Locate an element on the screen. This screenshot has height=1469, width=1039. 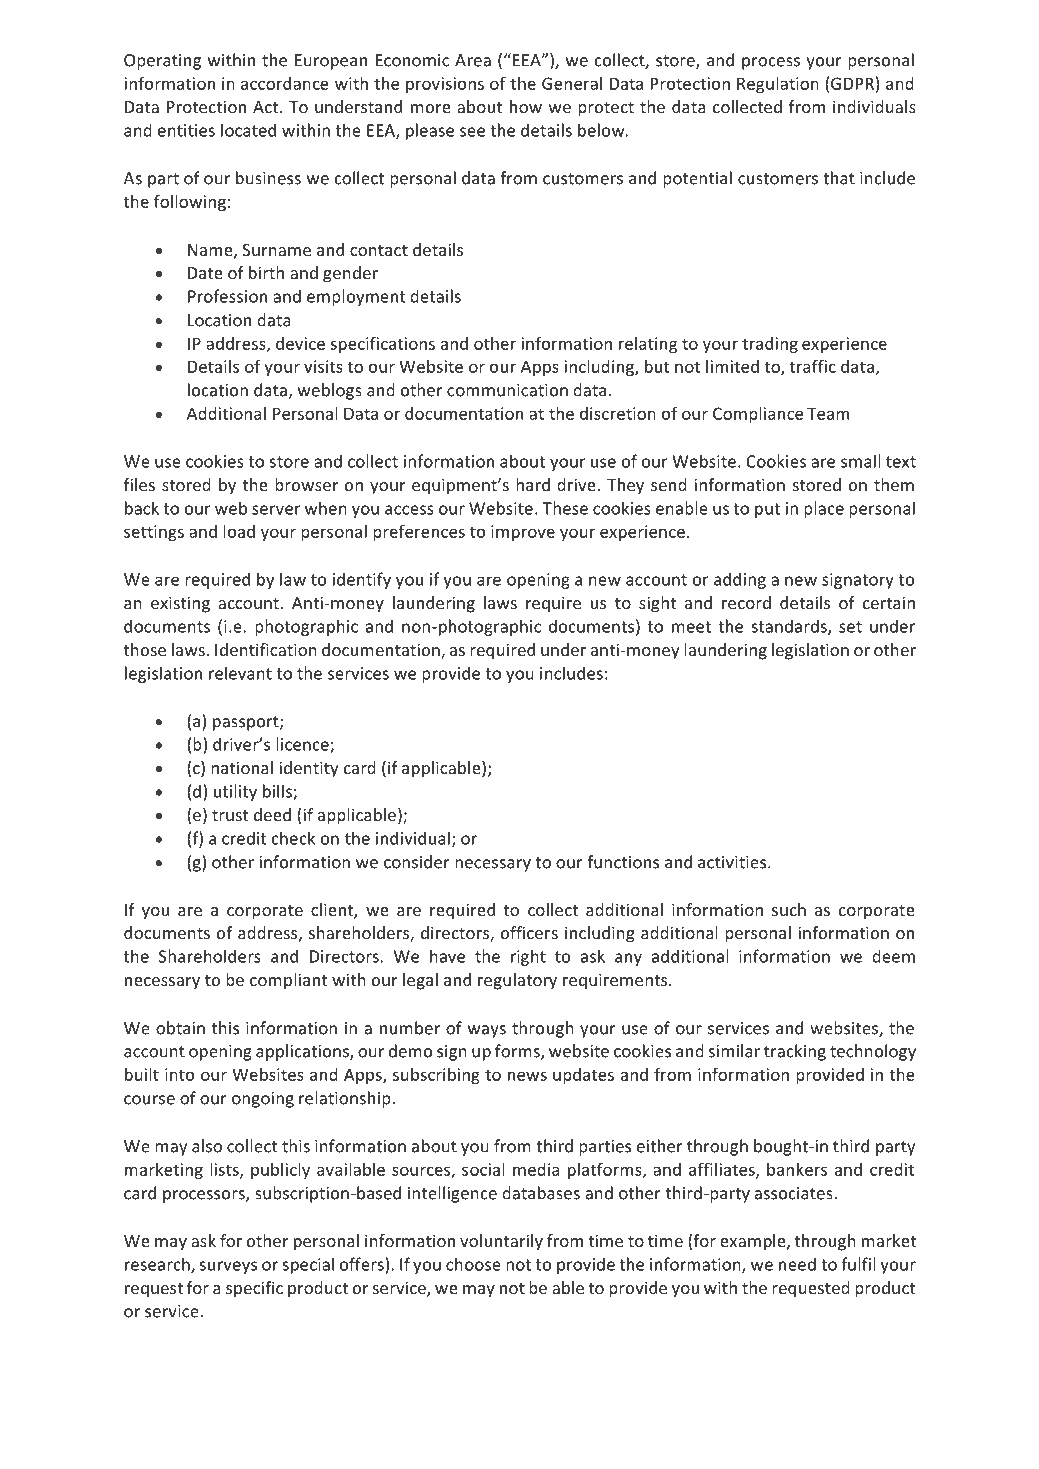
compliant is located at coordinates (288, 981).
